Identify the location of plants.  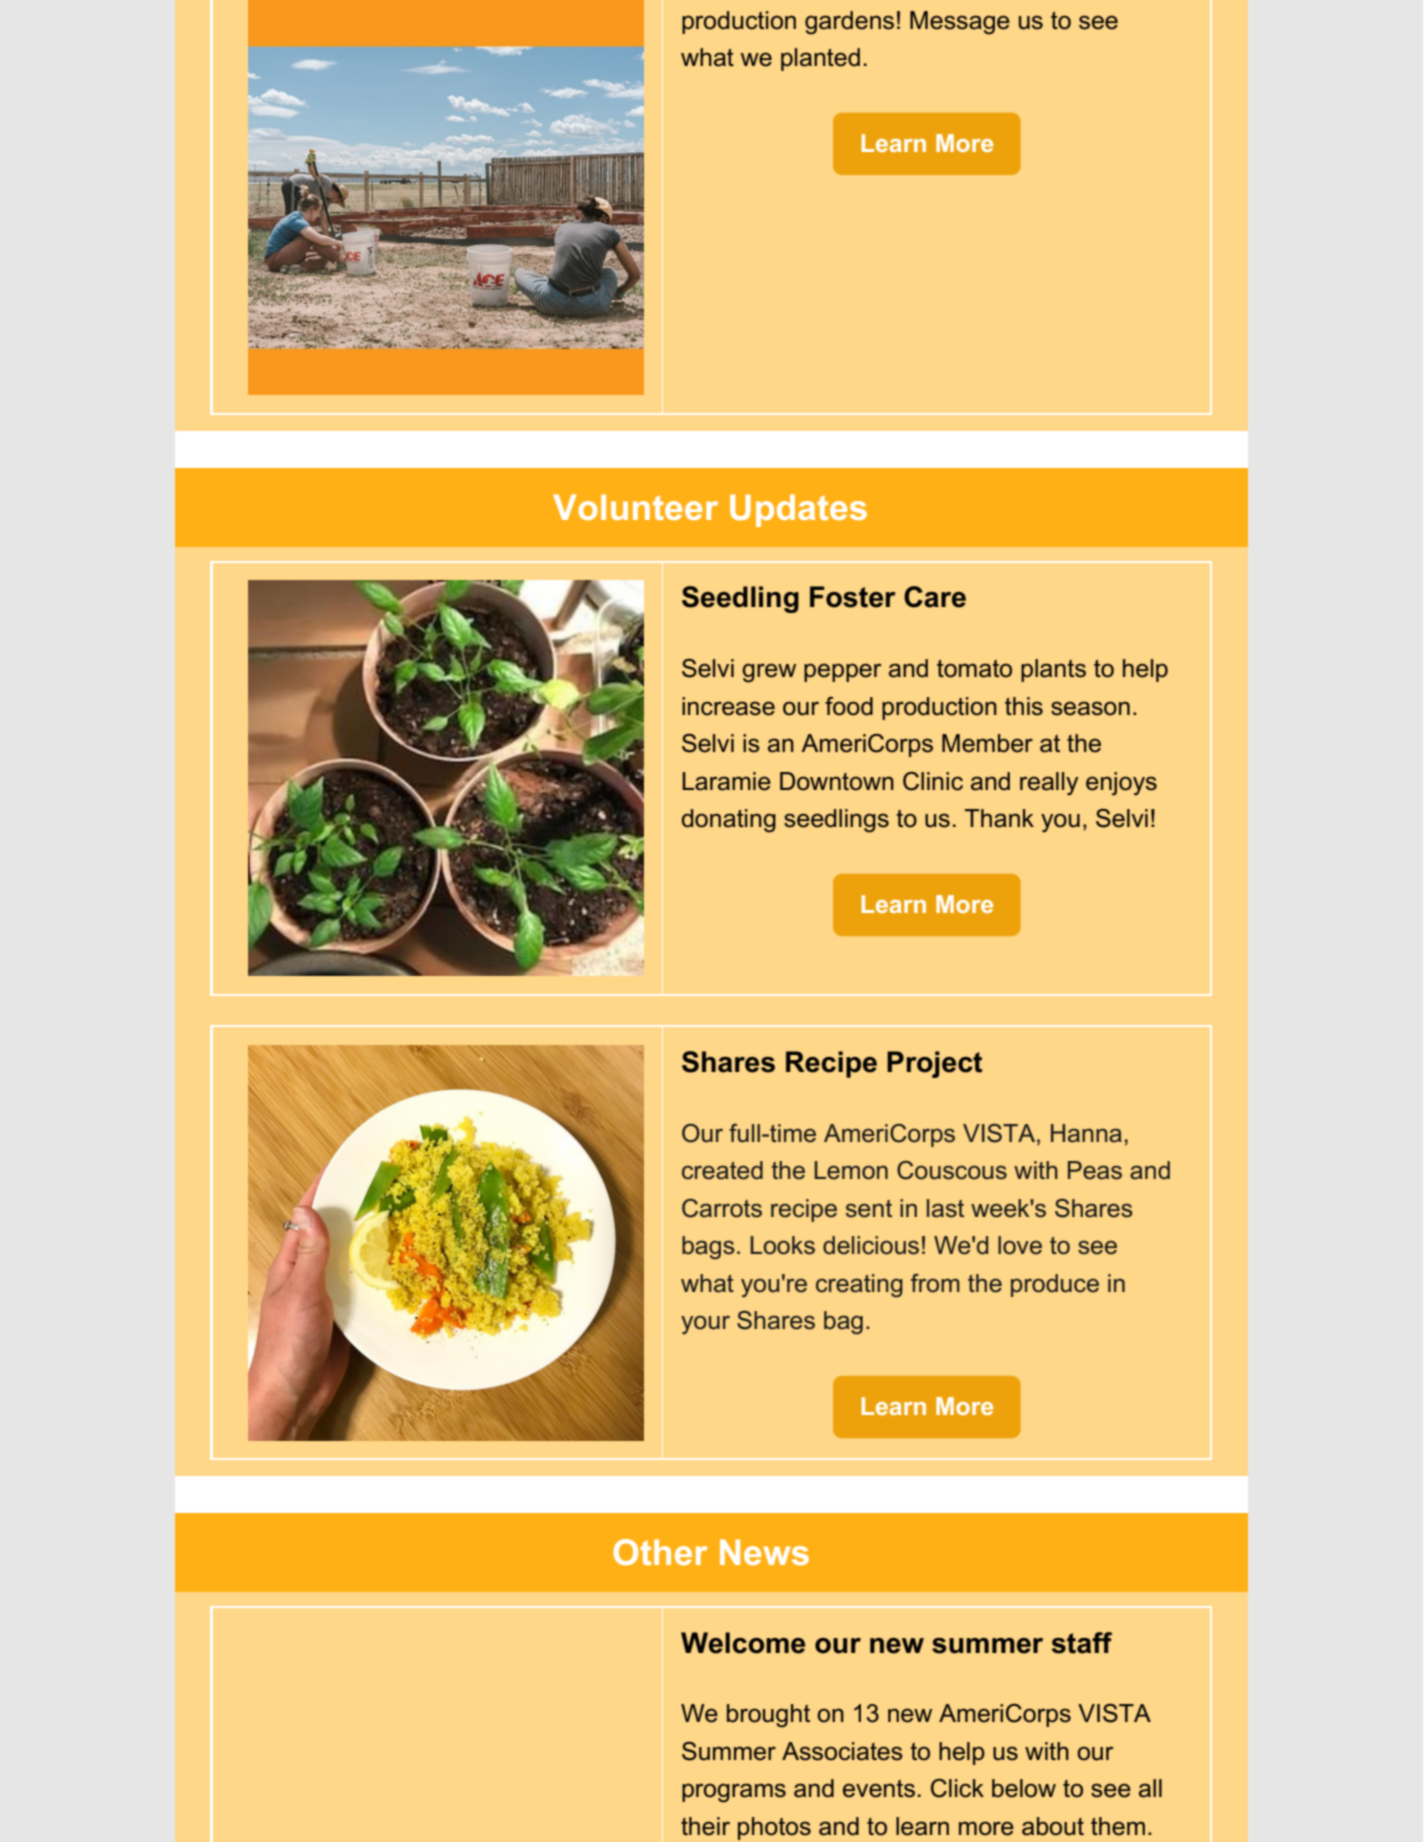
(1053, 670).
